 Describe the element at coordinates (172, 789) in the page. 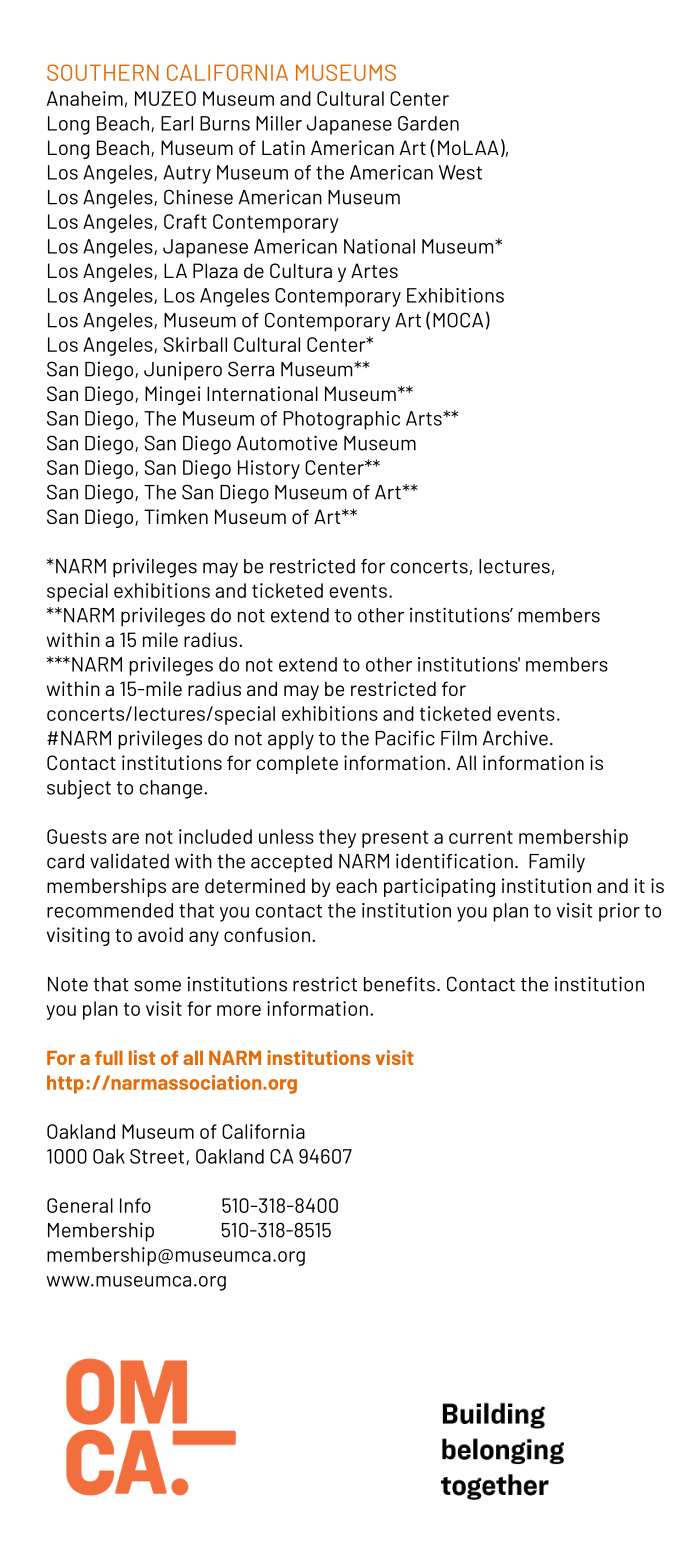

I see `change` at that location.
